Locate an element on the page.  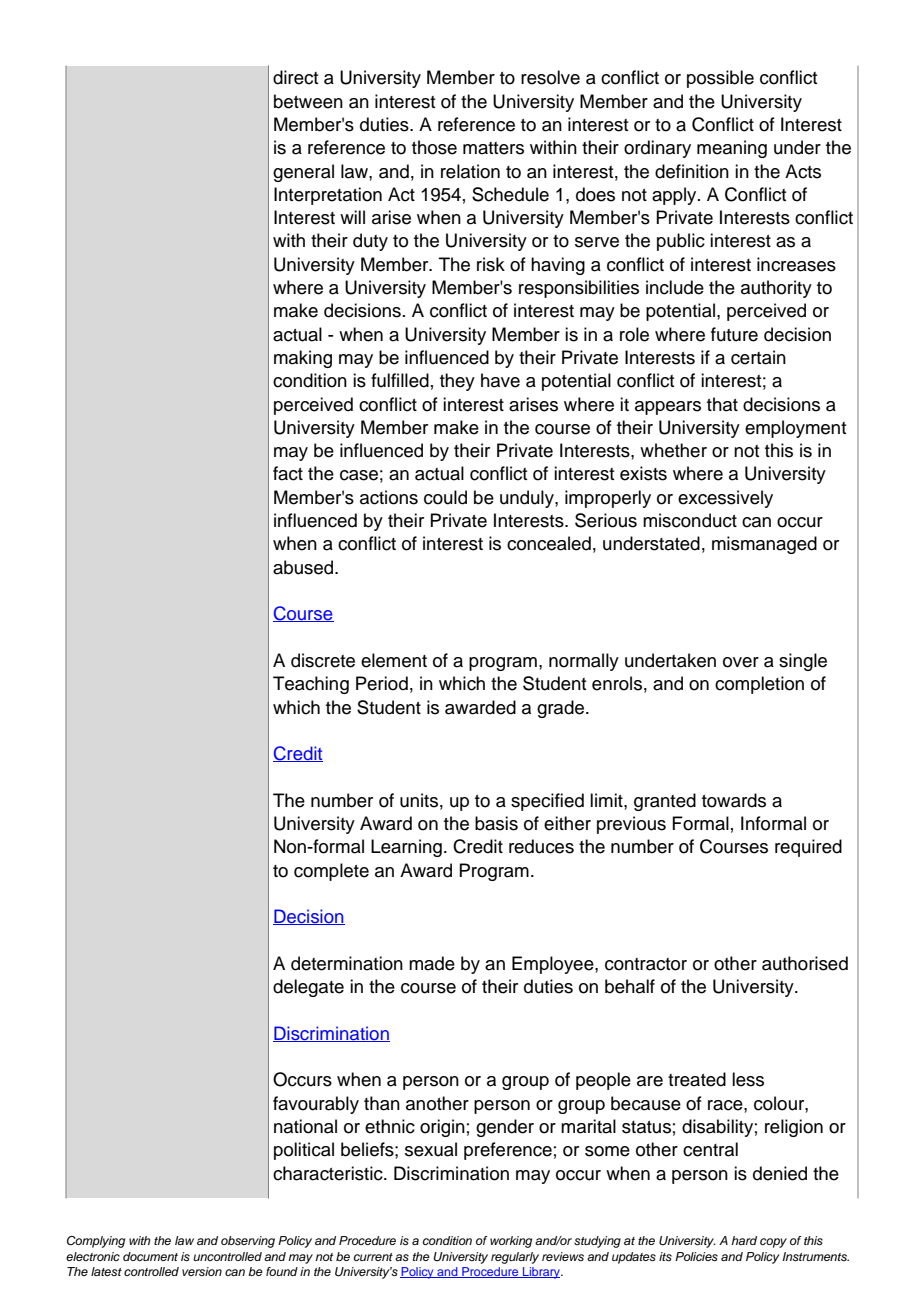
basis is located at coordinates (496, 823).
